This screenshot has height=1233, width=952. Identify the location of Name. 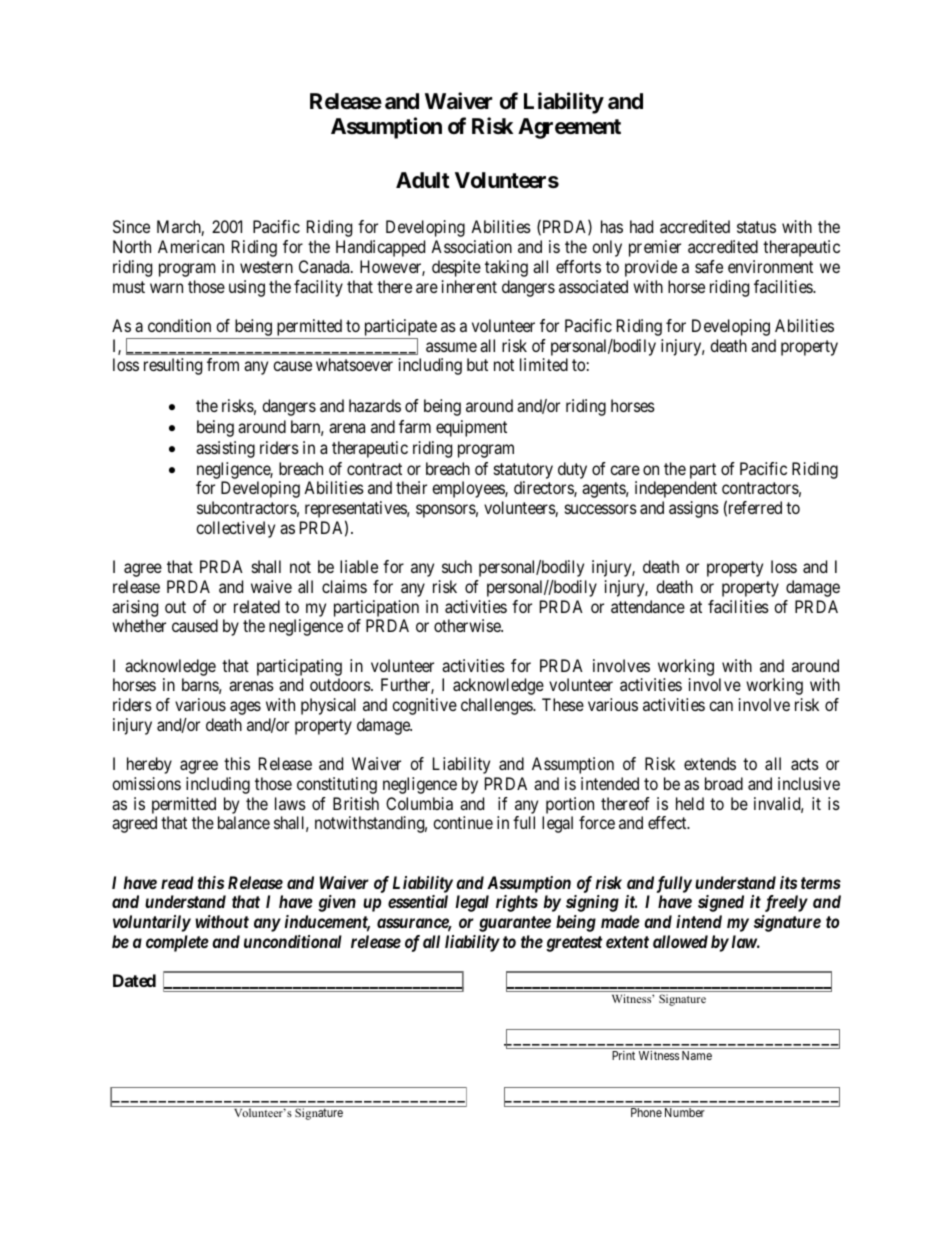
(697, 1055).
